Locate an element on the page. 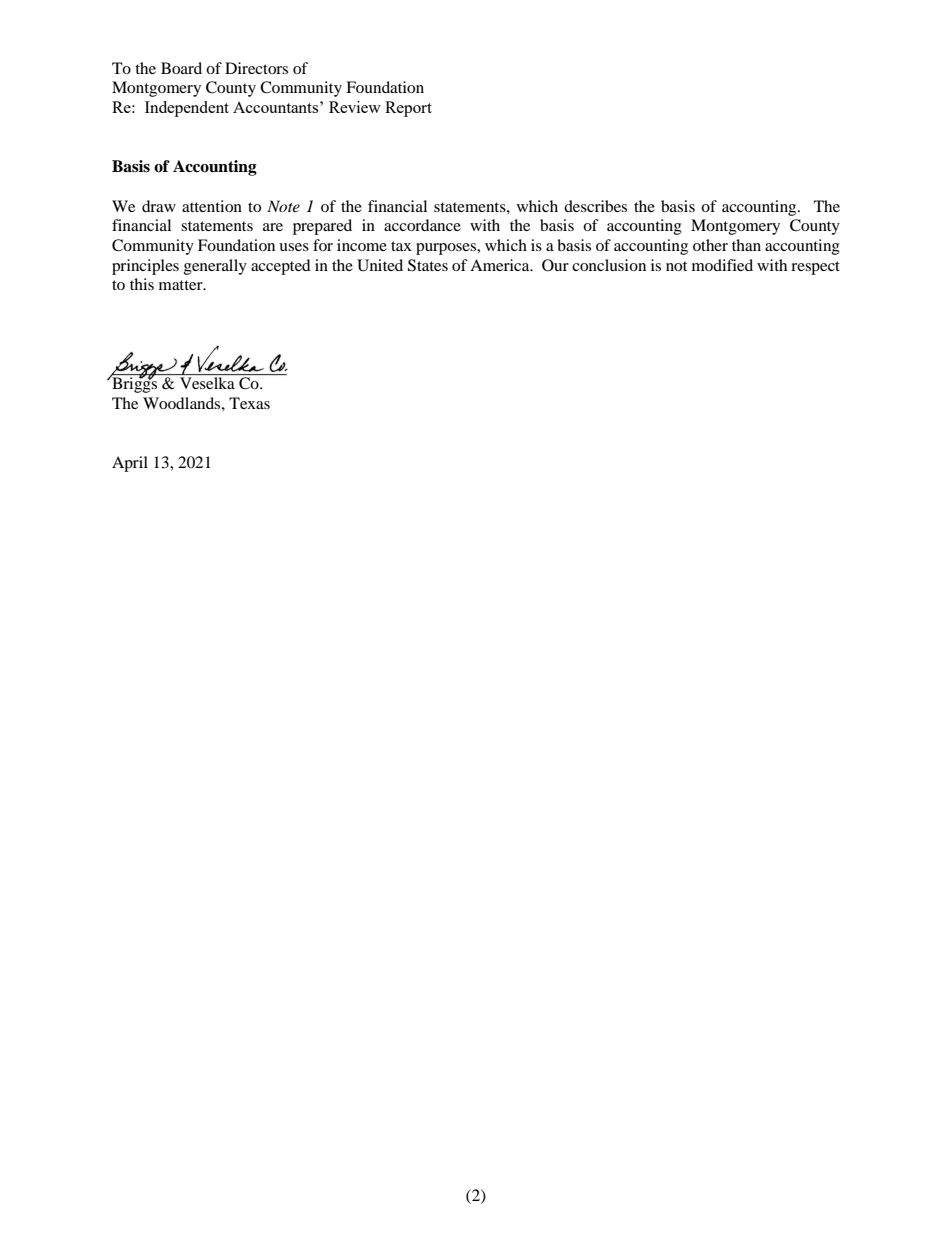 The height and width of the page is (1233, 952). conclusion is located at coordinates (609, 265).
